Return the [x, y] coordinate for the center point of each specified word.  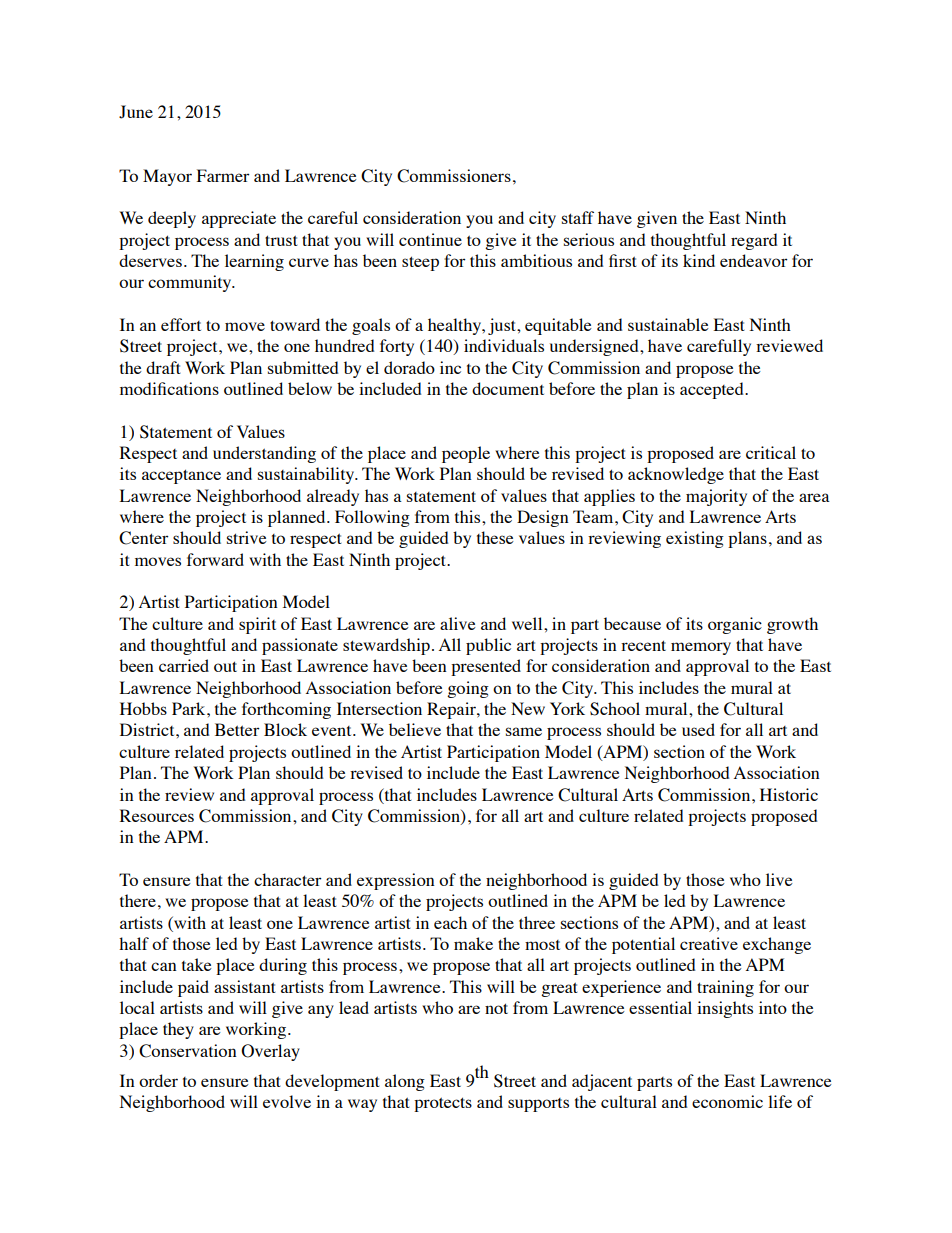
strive [247, 537]
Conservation [188, 1051]
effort [181, 324]
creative [709, 943]
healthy [456, 326]
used [698, 729]
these [495, 537]
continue [430, 239]
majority [716, 497]
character [288, 879]
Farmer [223, 175]
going [468, 689]
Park [190, 708]
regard [754, 241]
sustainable [668, 324]
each [450, 922]
